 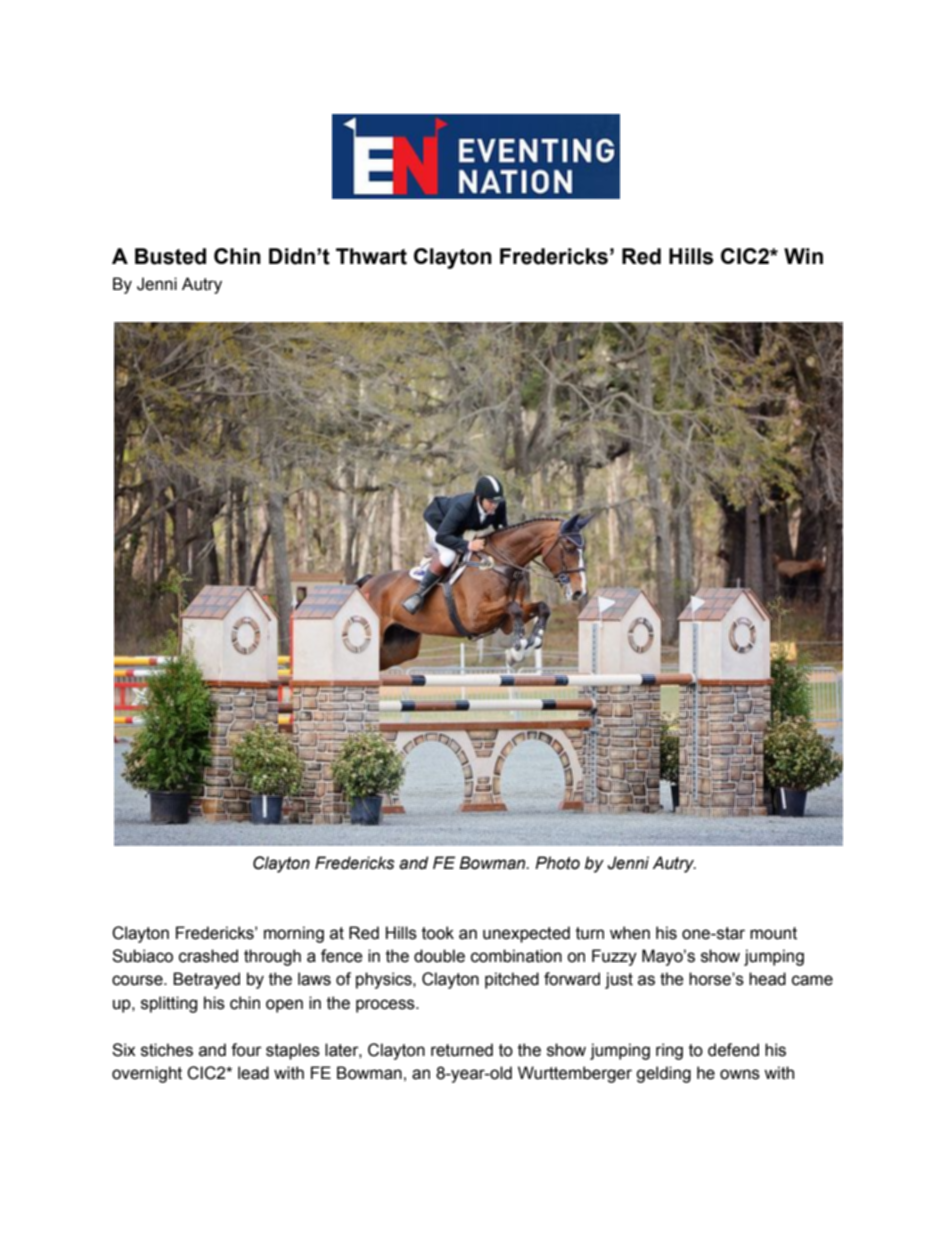 I want to click on double, so click(x=439, y=956).
